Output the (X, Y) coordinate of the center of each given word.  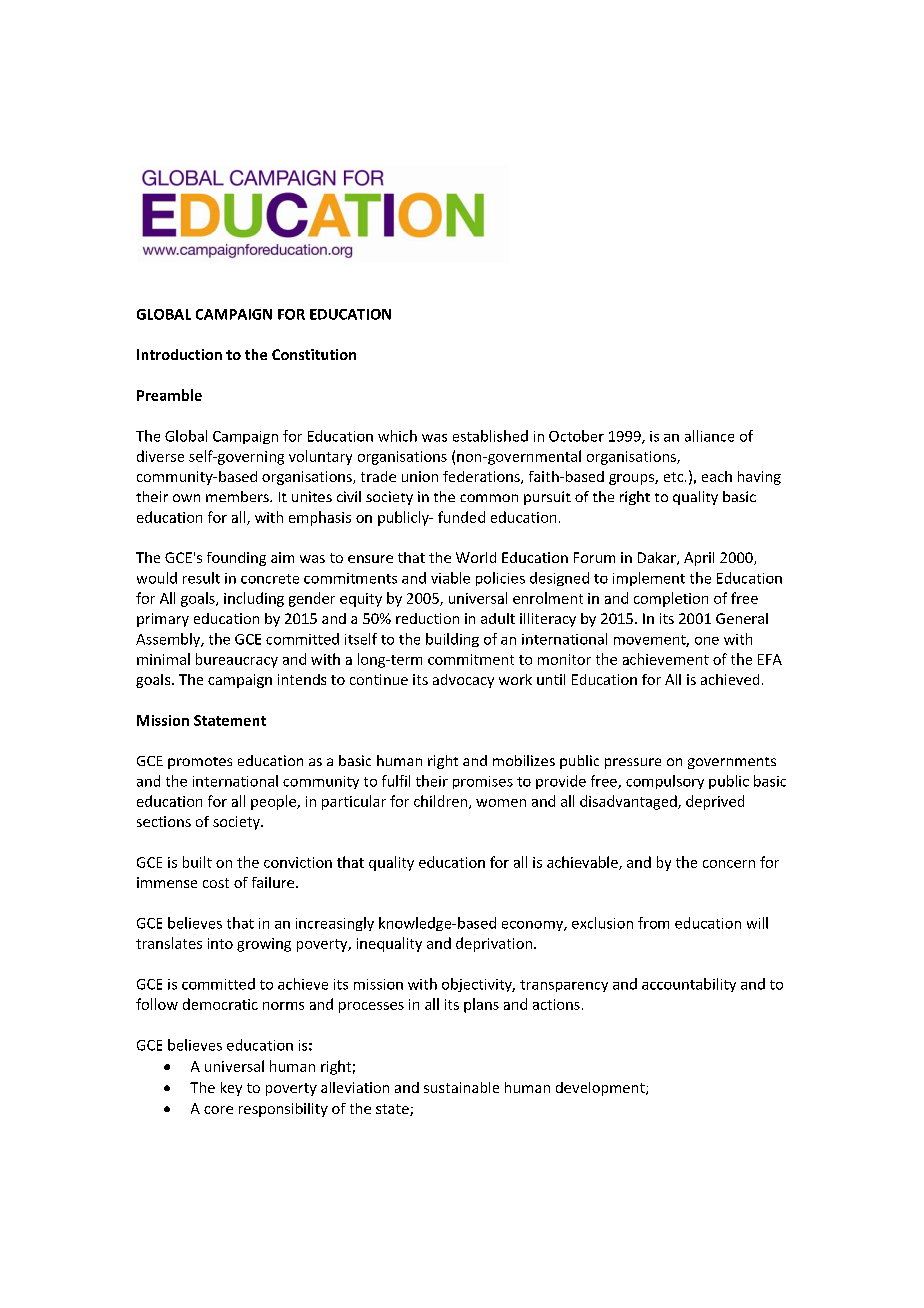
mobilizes (524, 760)
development (601, 1089)
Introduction (179, 354)
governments (732, 763)
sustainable (461, 1087)
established (490, 436)
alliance (709, 436)
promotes (200, 763)
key (231, 1089)
